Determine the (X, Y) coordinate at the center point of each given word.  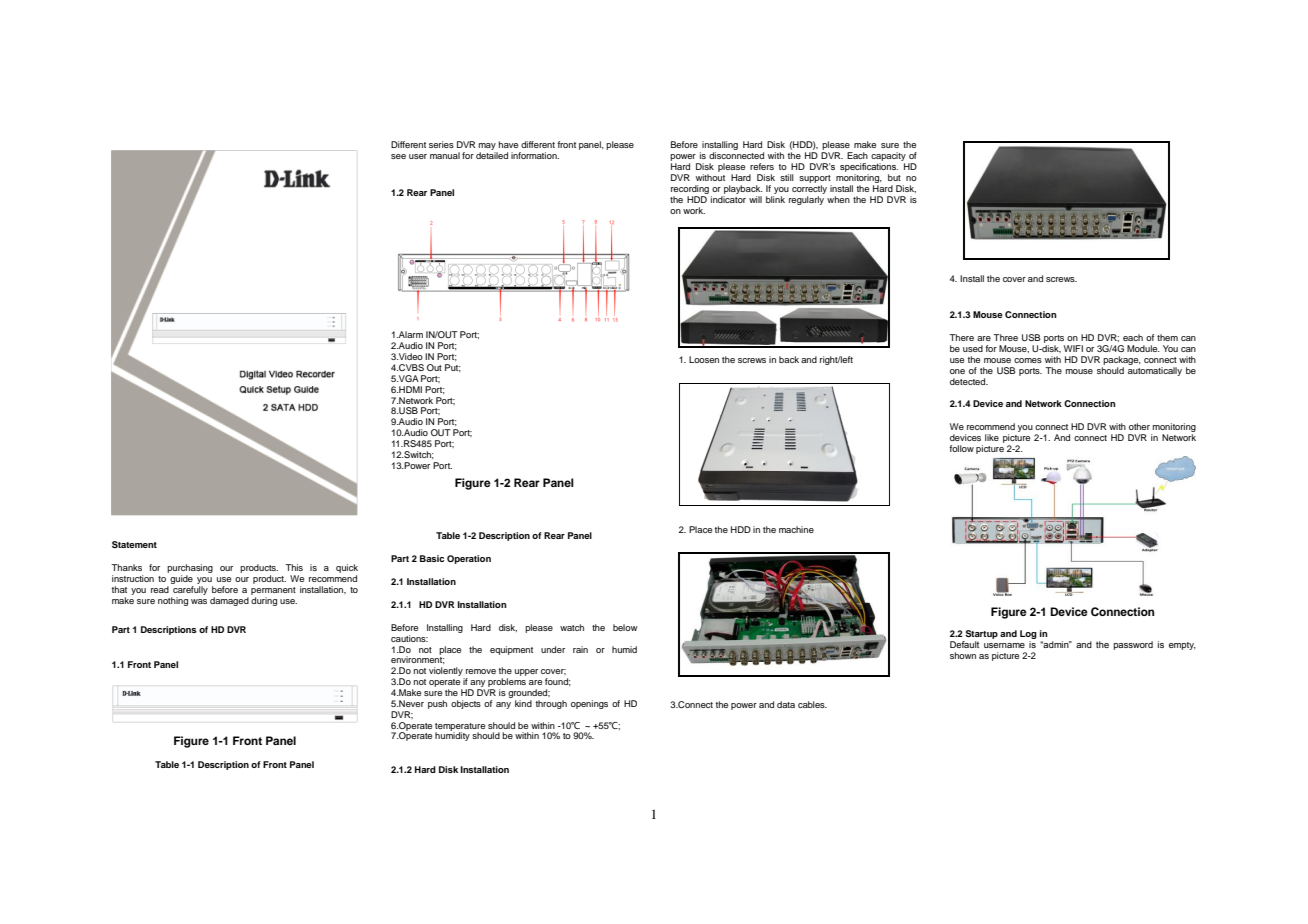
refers (762, 166)
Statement (134, 544)
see (398, 156)
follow (961, 448)
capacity (888, 158)
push (437, 704)
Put (453, 368)
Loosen (704, 359)
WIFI (1073, 348)
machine (796, 529)
